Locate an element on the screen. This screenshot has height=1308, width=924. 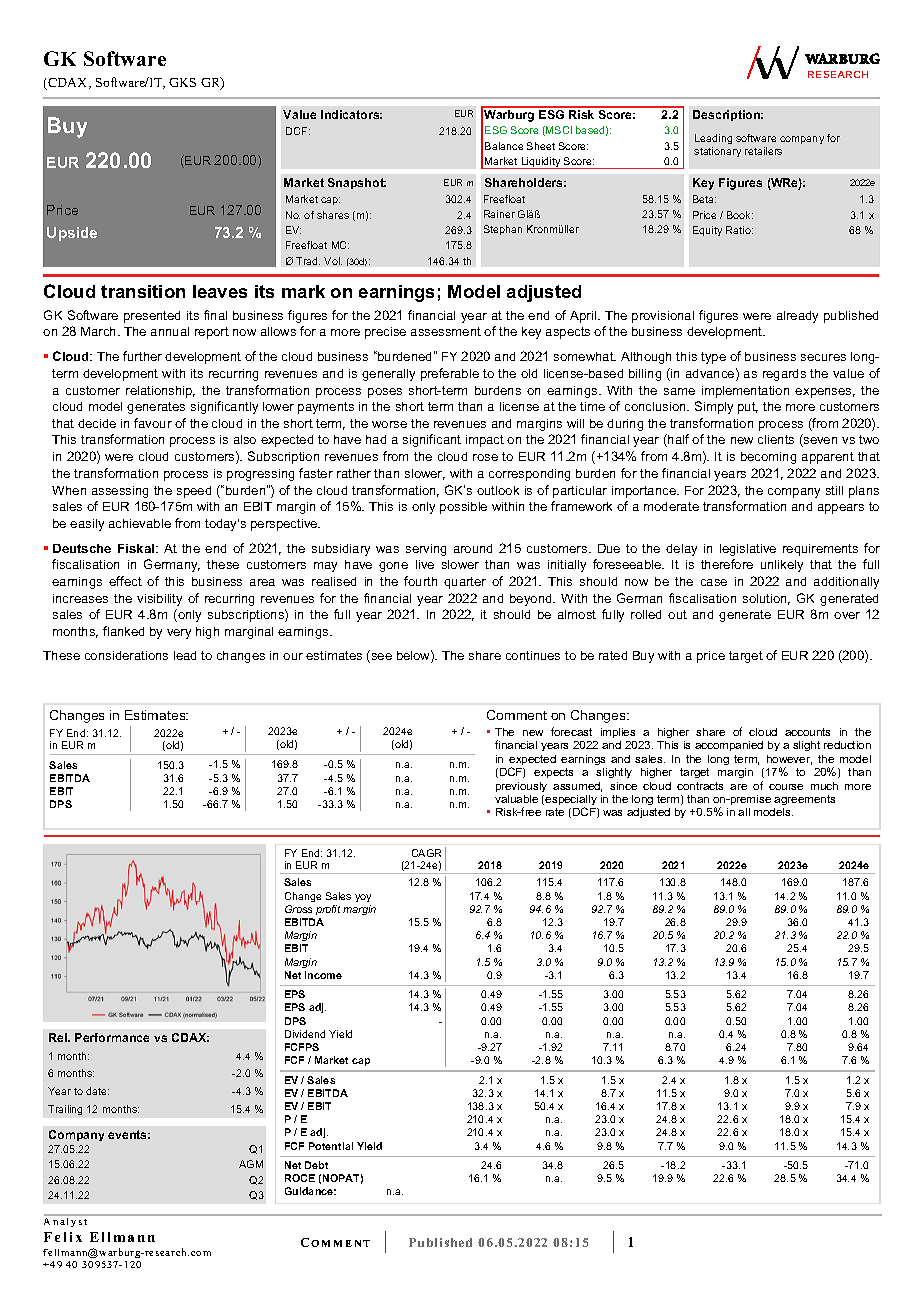
Potential is located at coordinates (331, 1146).
